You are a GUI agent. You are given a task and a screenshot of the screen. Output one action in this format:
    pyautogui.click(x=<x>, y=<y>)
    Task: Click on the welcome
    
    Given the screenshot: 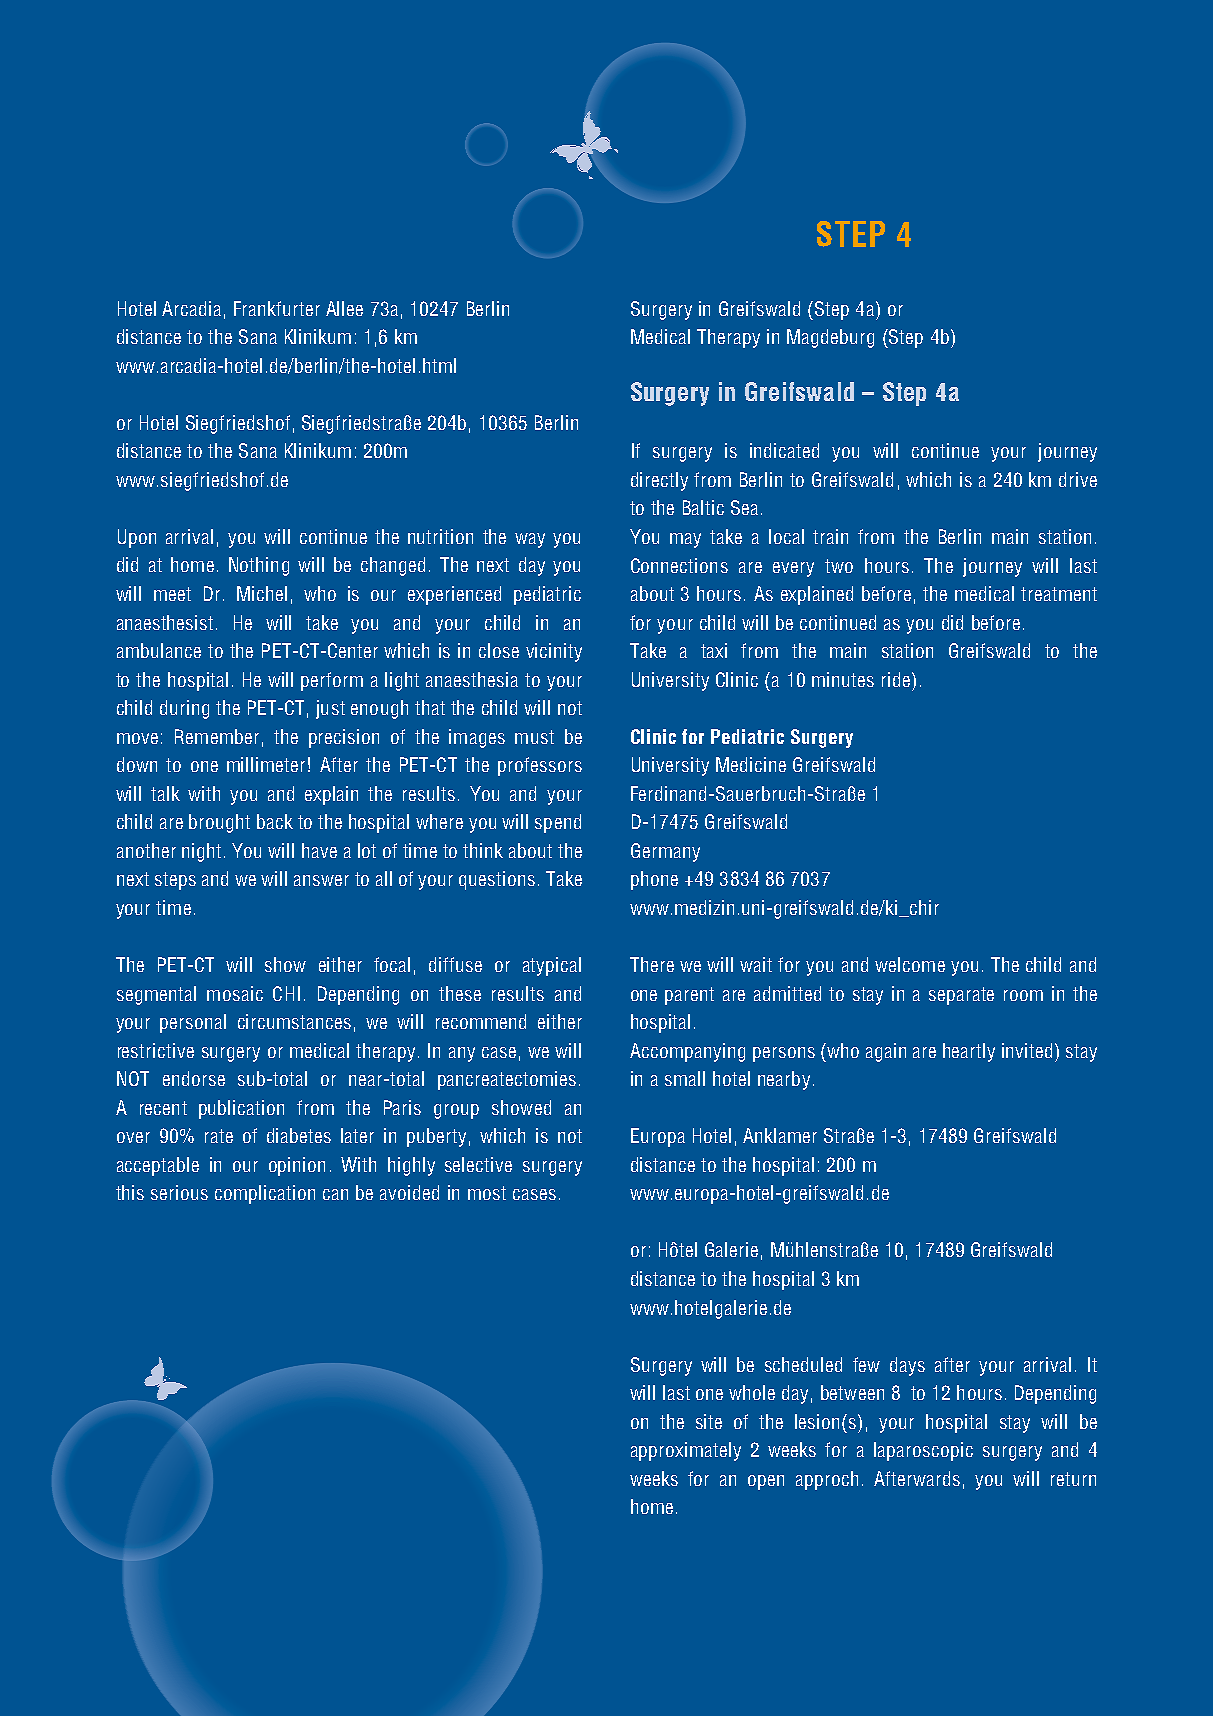 What is the action you would take?
    pyautogui.click(x=910, y=964)
